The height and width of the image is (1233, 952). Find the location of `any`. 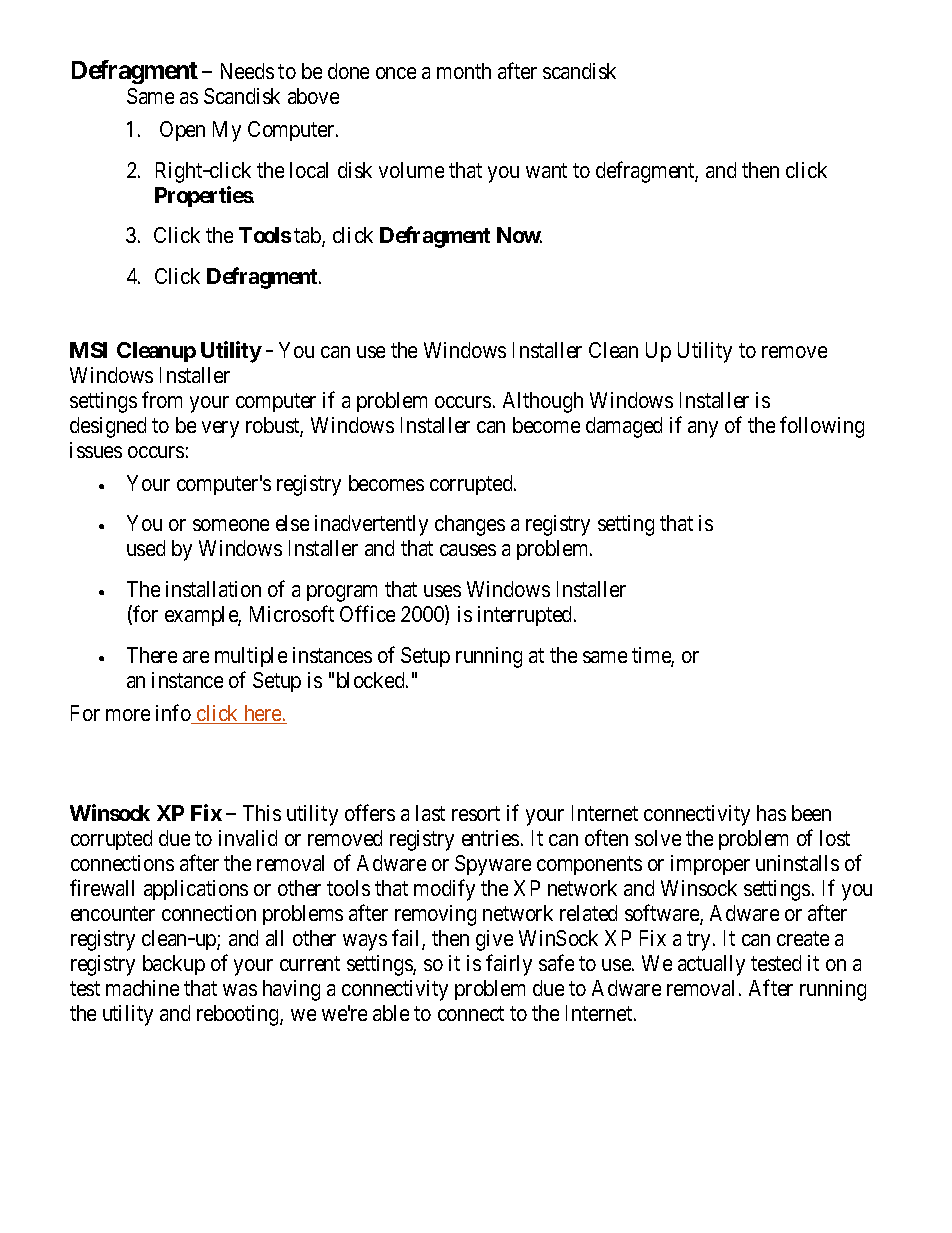

any is located at coordinates (703, 429).
